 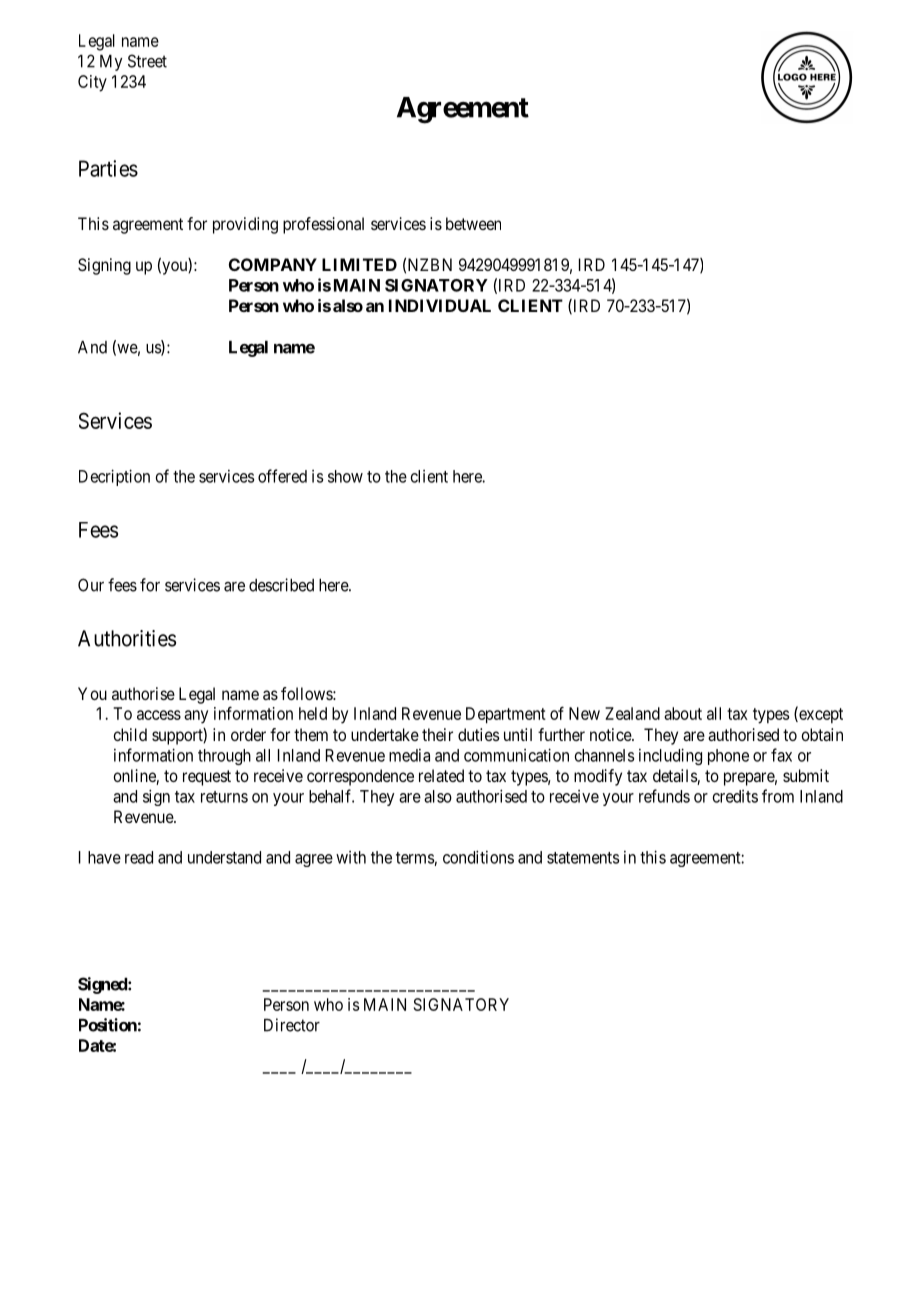 I want to click on Director, so click(x=292, y=1025).
